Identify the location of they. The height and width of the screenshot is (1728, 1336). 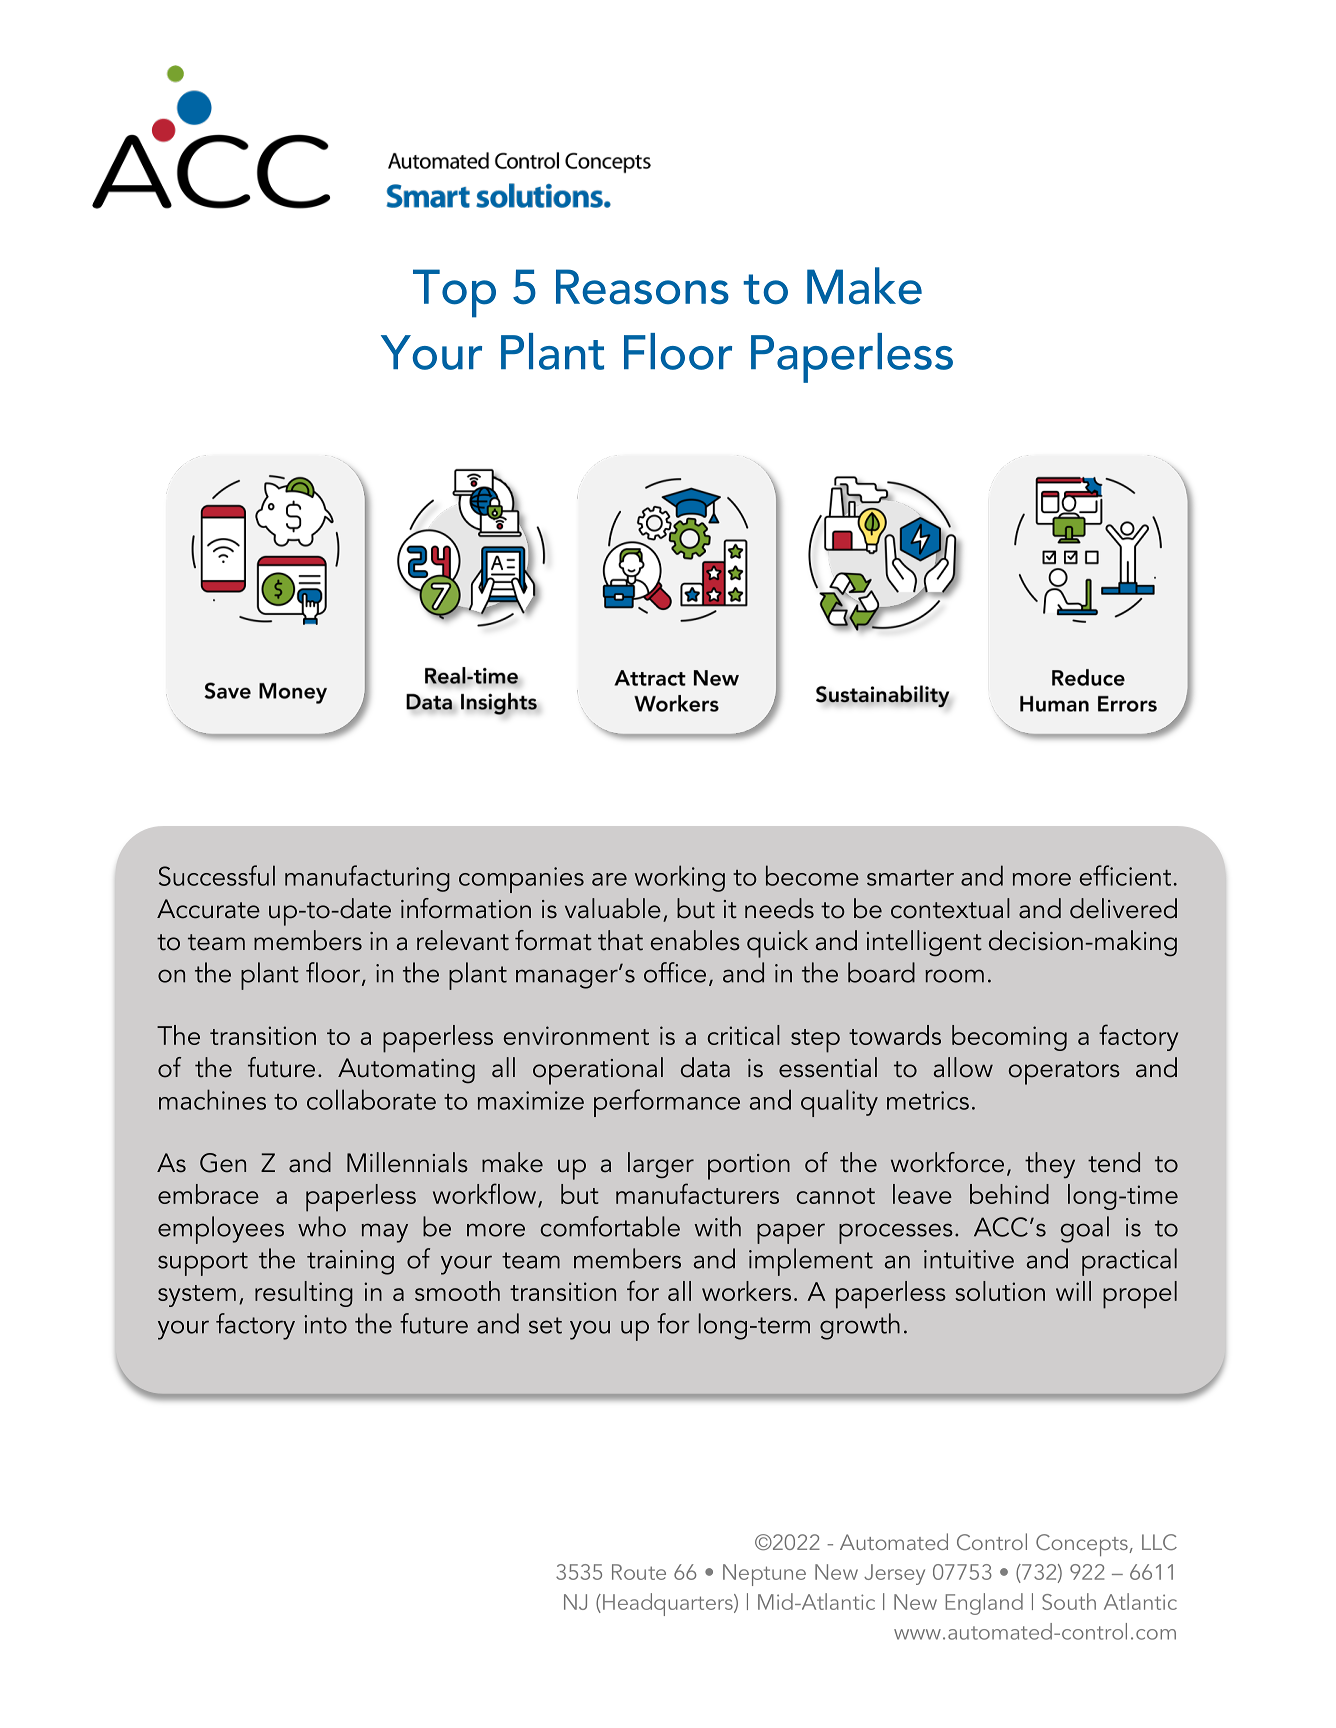
(1050, 1165).
